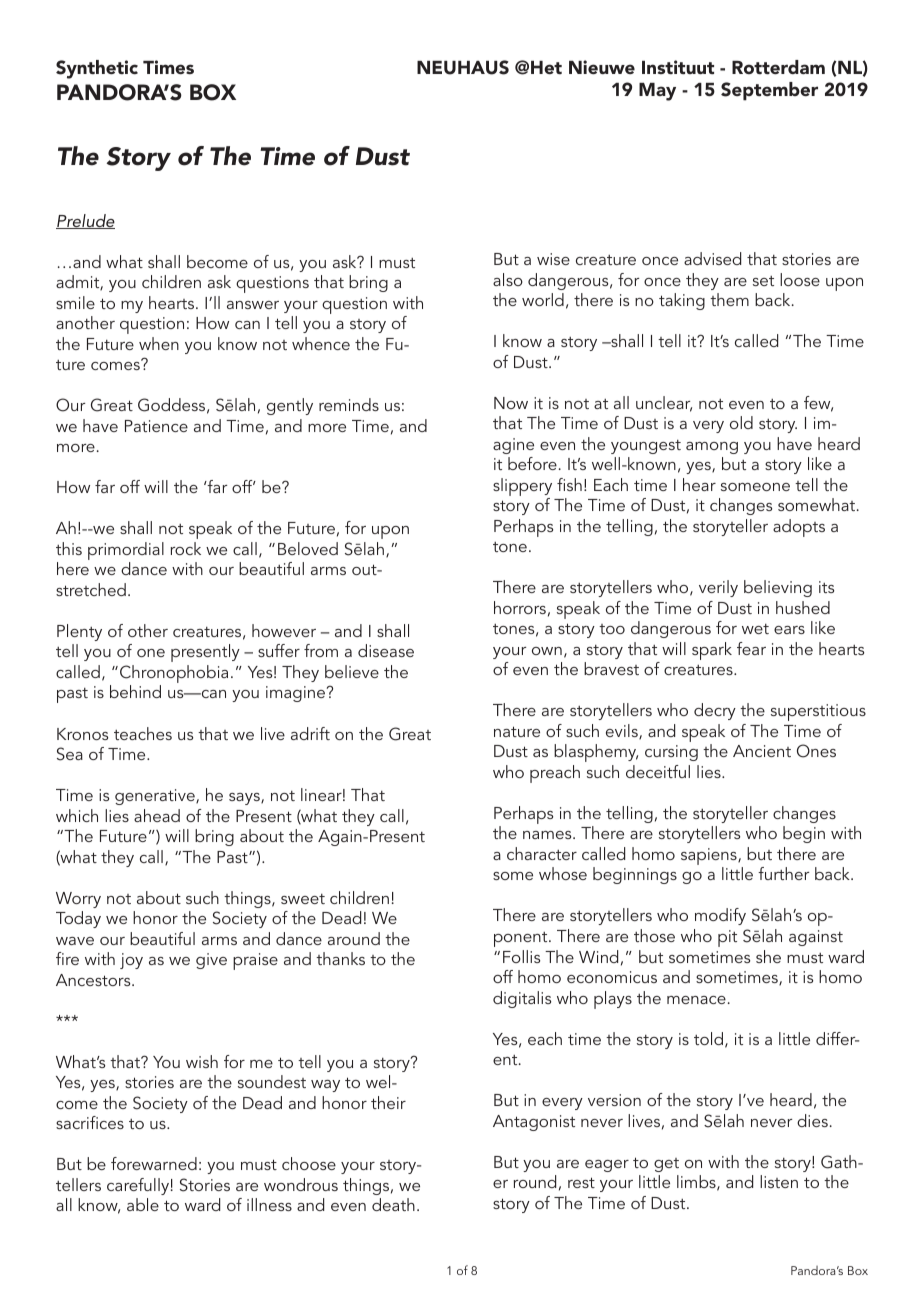 Image resolution: width=924 pixels, height=1308 pixels. Describe the element at coordinates (393, 1204) in the screenshot. I see `death` at that location.
